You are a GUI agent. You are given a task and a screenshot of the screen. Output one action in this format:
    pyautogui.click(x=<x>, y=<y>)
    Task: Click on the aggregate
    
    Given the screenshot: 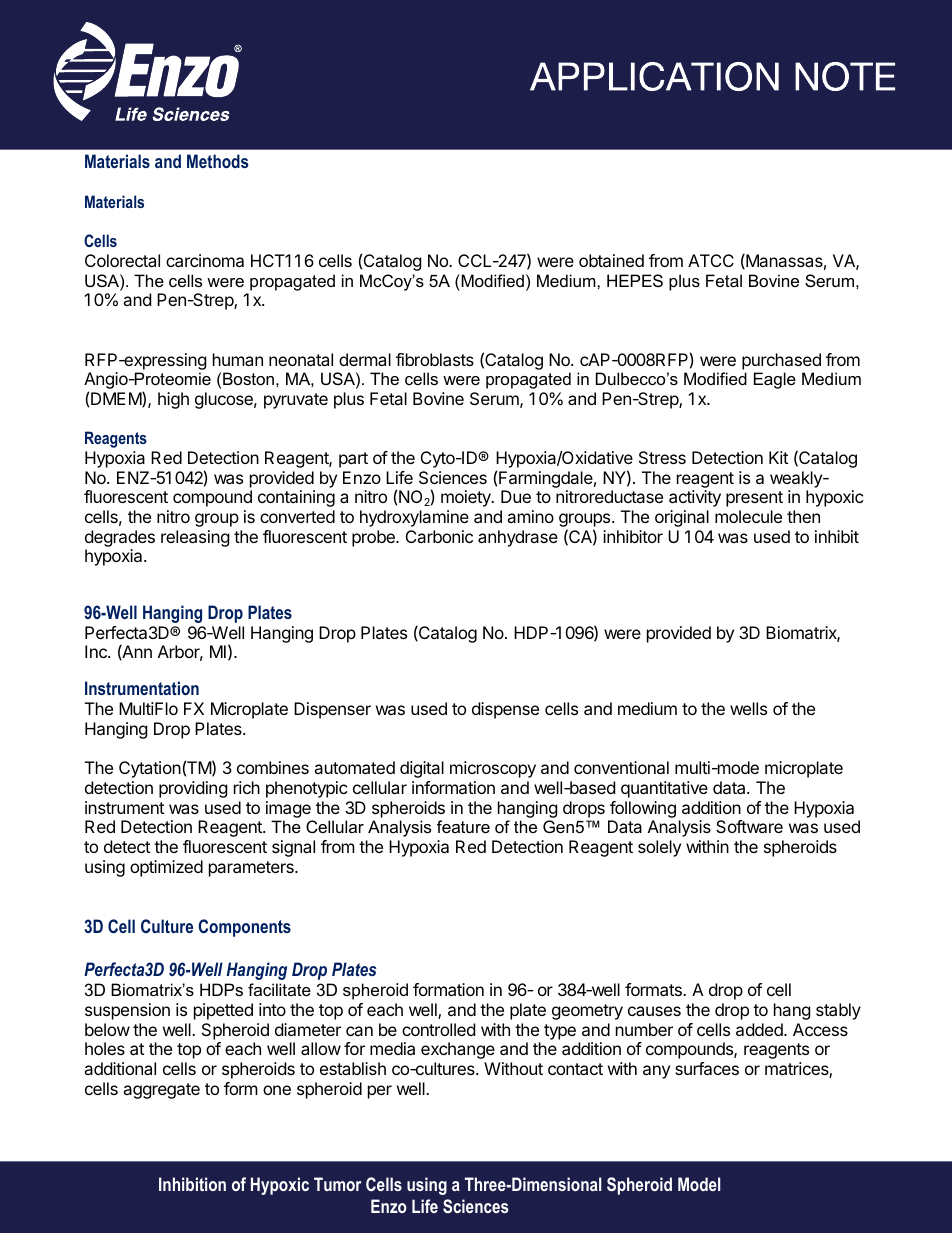 What is the action you would take?
    pyautogui.click(x=161, y=1091)
